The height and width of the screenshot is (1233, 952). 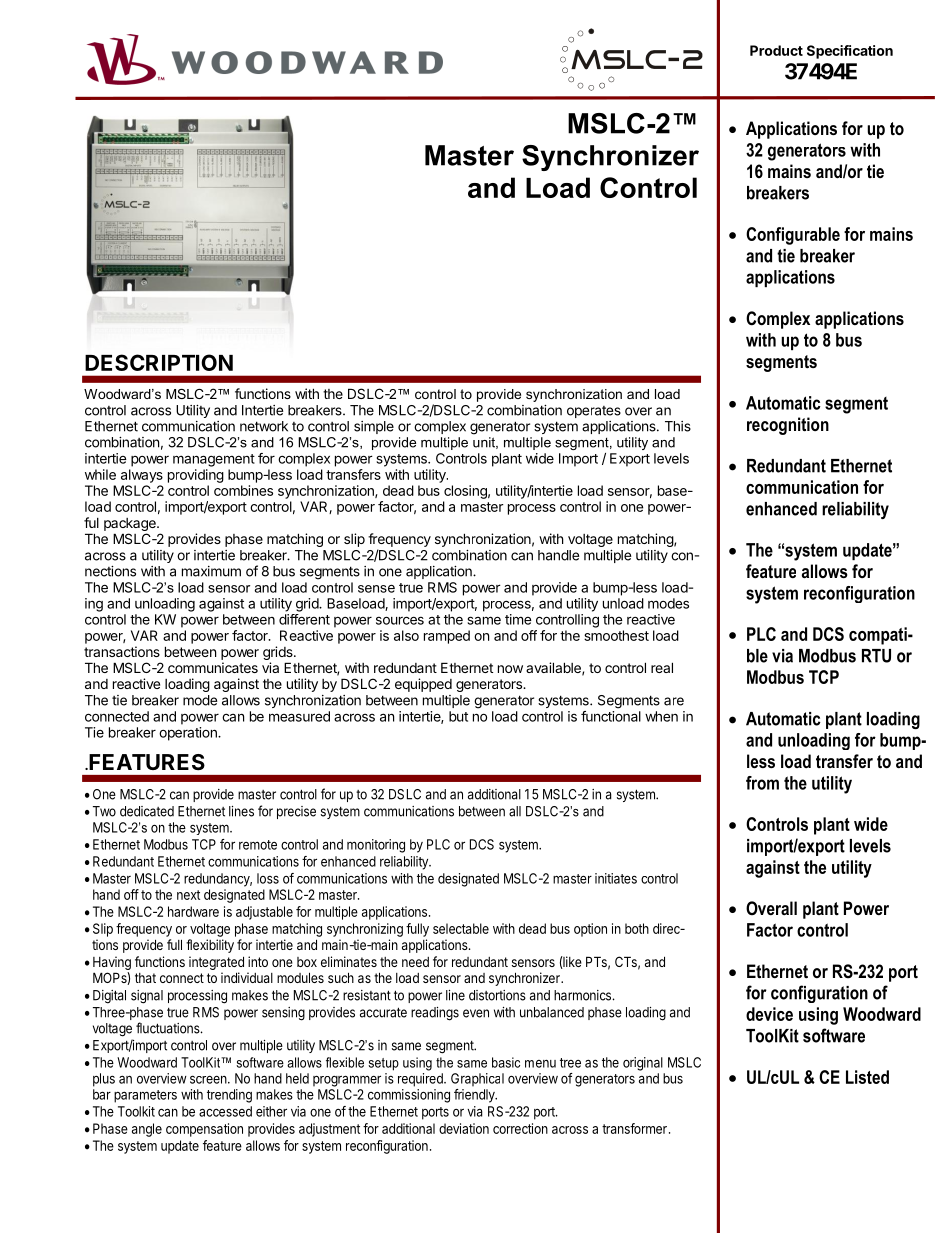 What do you see at coordinates (189, 734) in the screenshot?
I see `operation` at bounding box center [189, 734].
